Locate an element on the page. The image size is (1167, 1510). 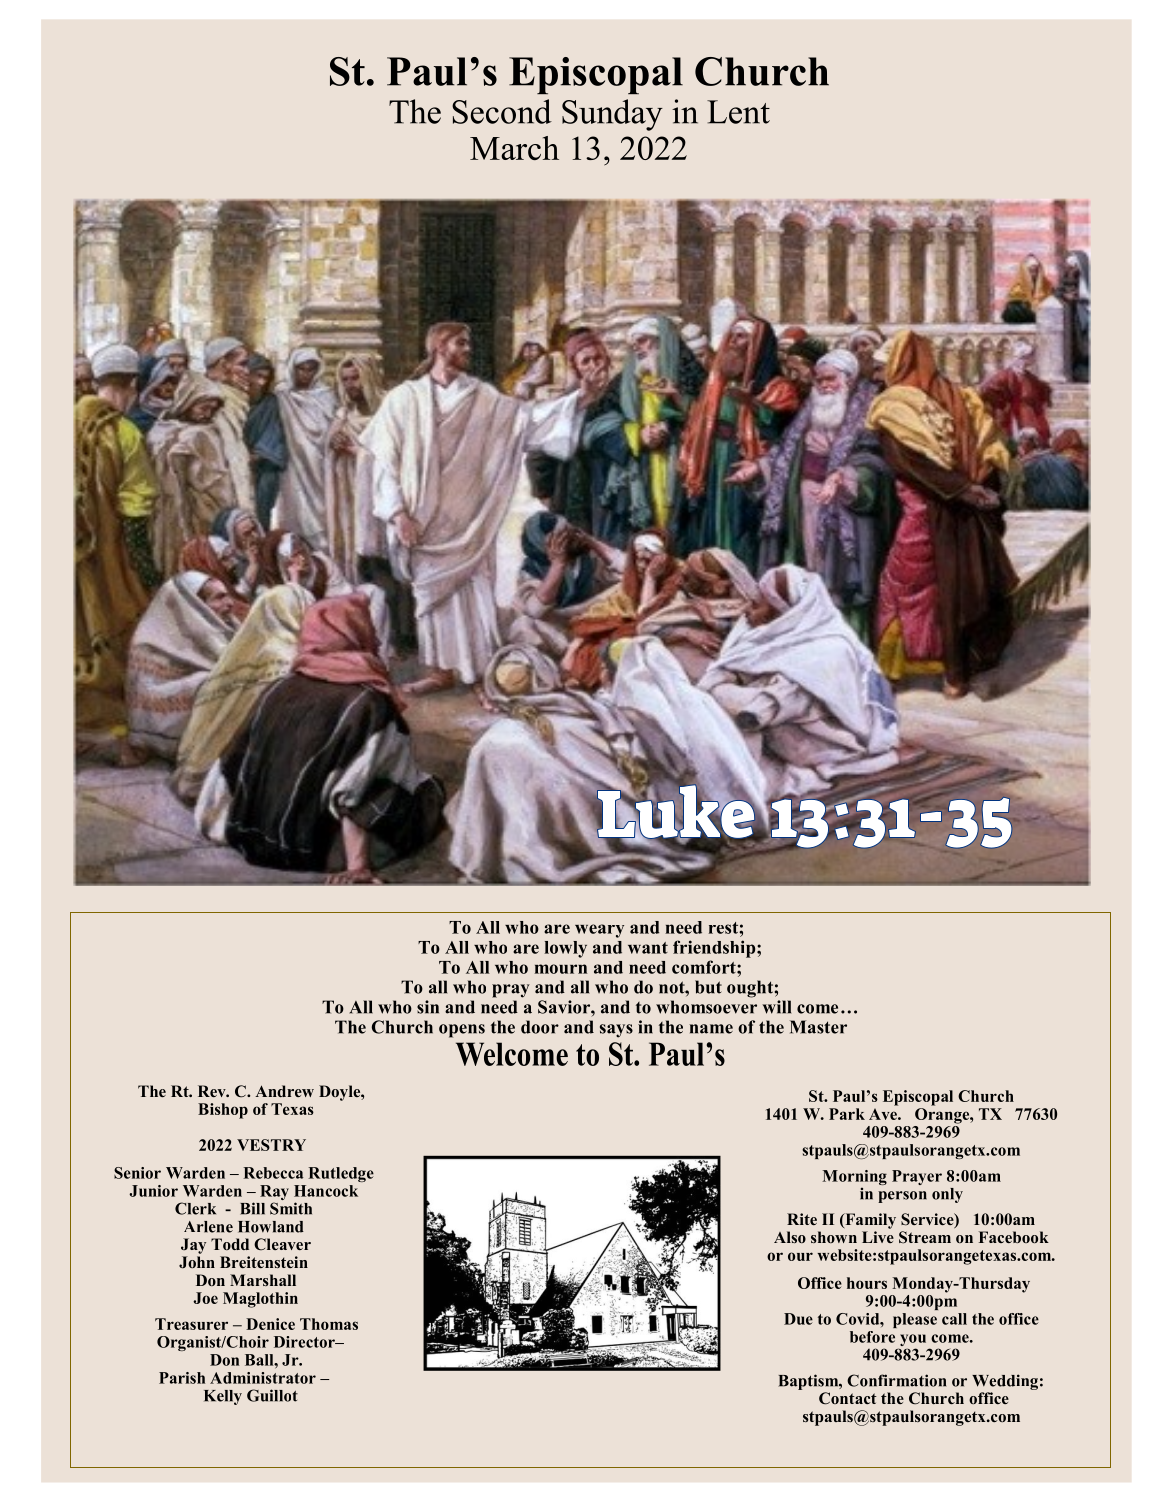
weary is located at coordinates (599, 931).
